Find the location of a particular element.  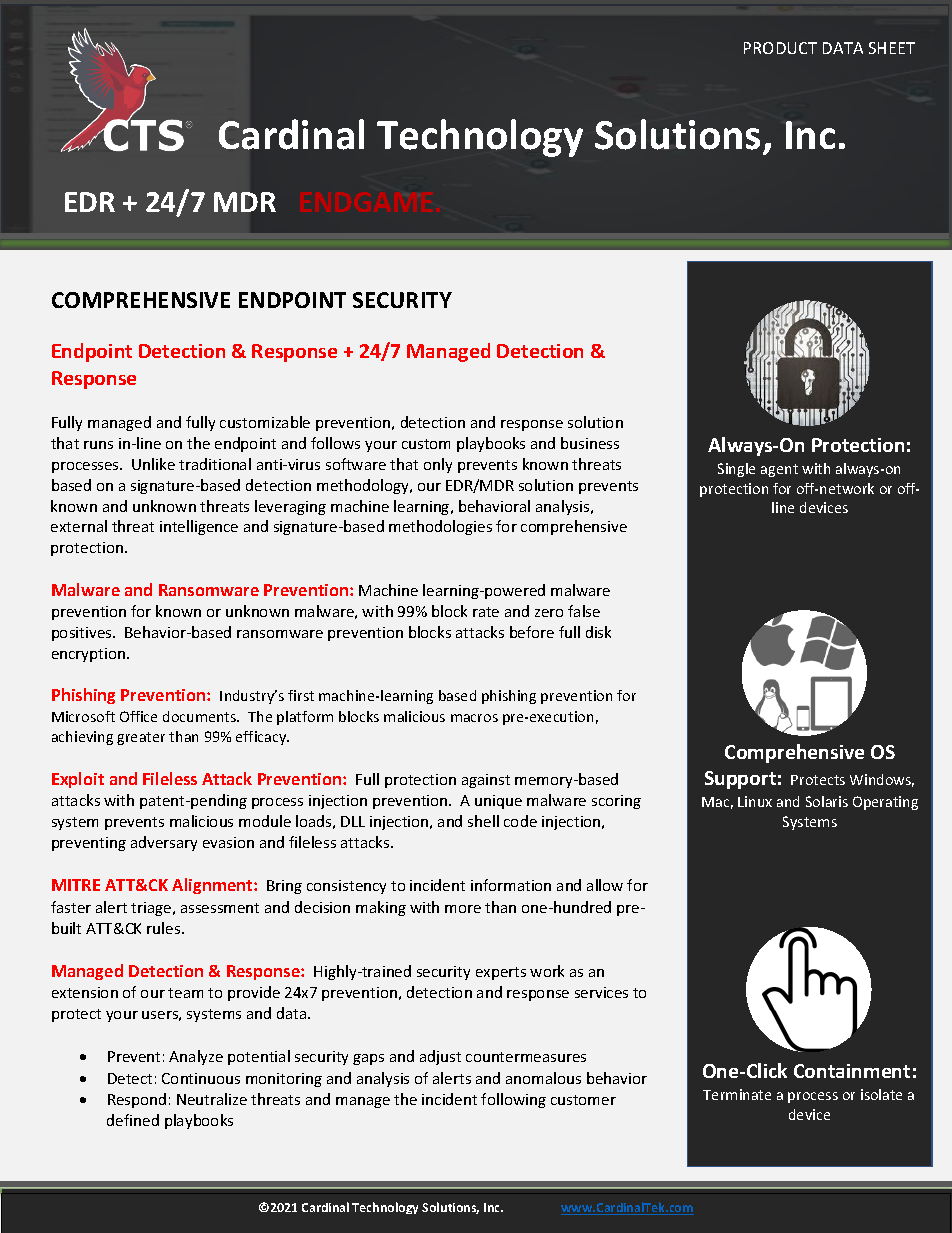

intelligence is located at coordinates (199, 527).
